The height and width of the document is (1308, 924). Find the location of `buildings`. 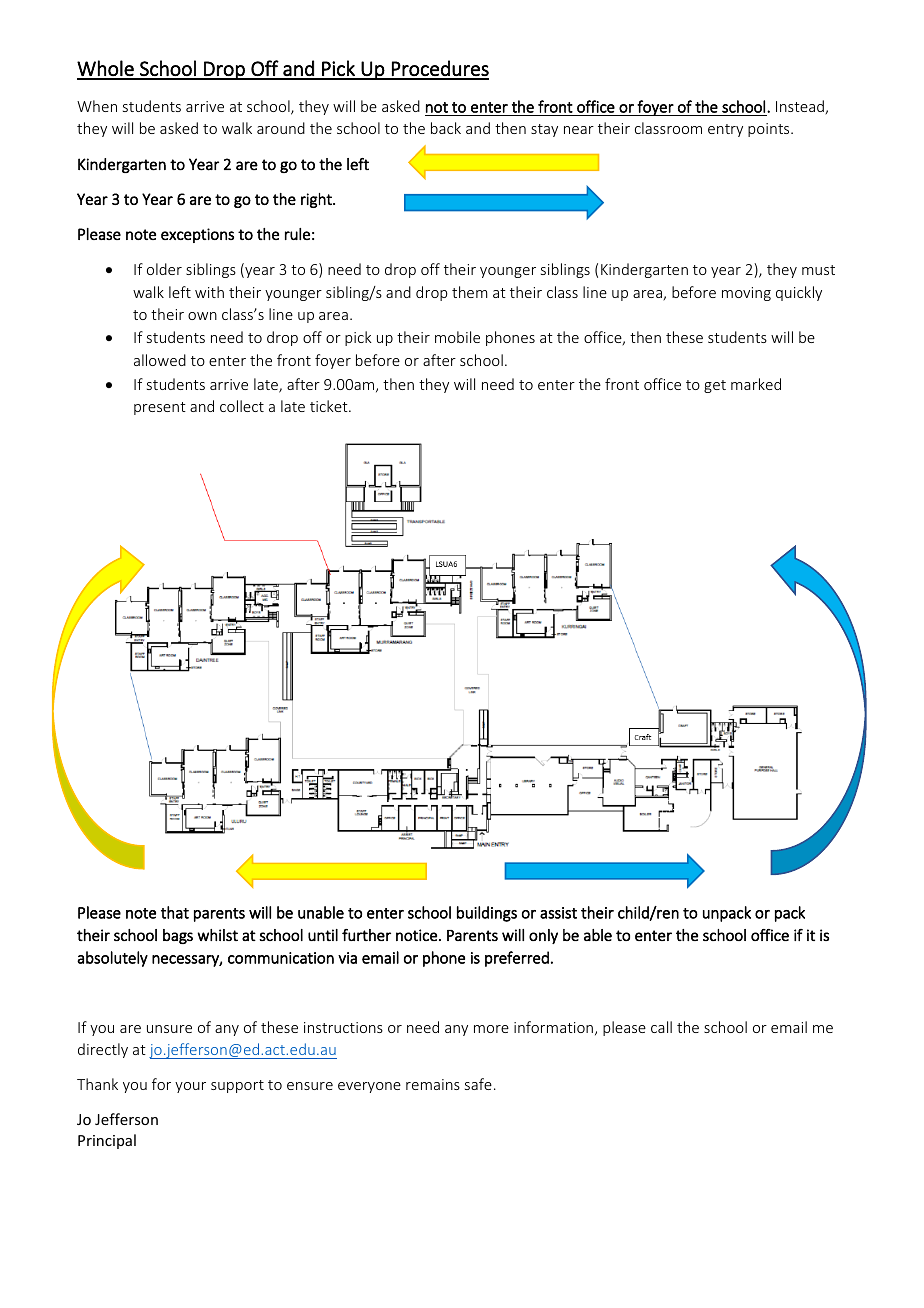

buildings is located at coordinates (487, 914).
